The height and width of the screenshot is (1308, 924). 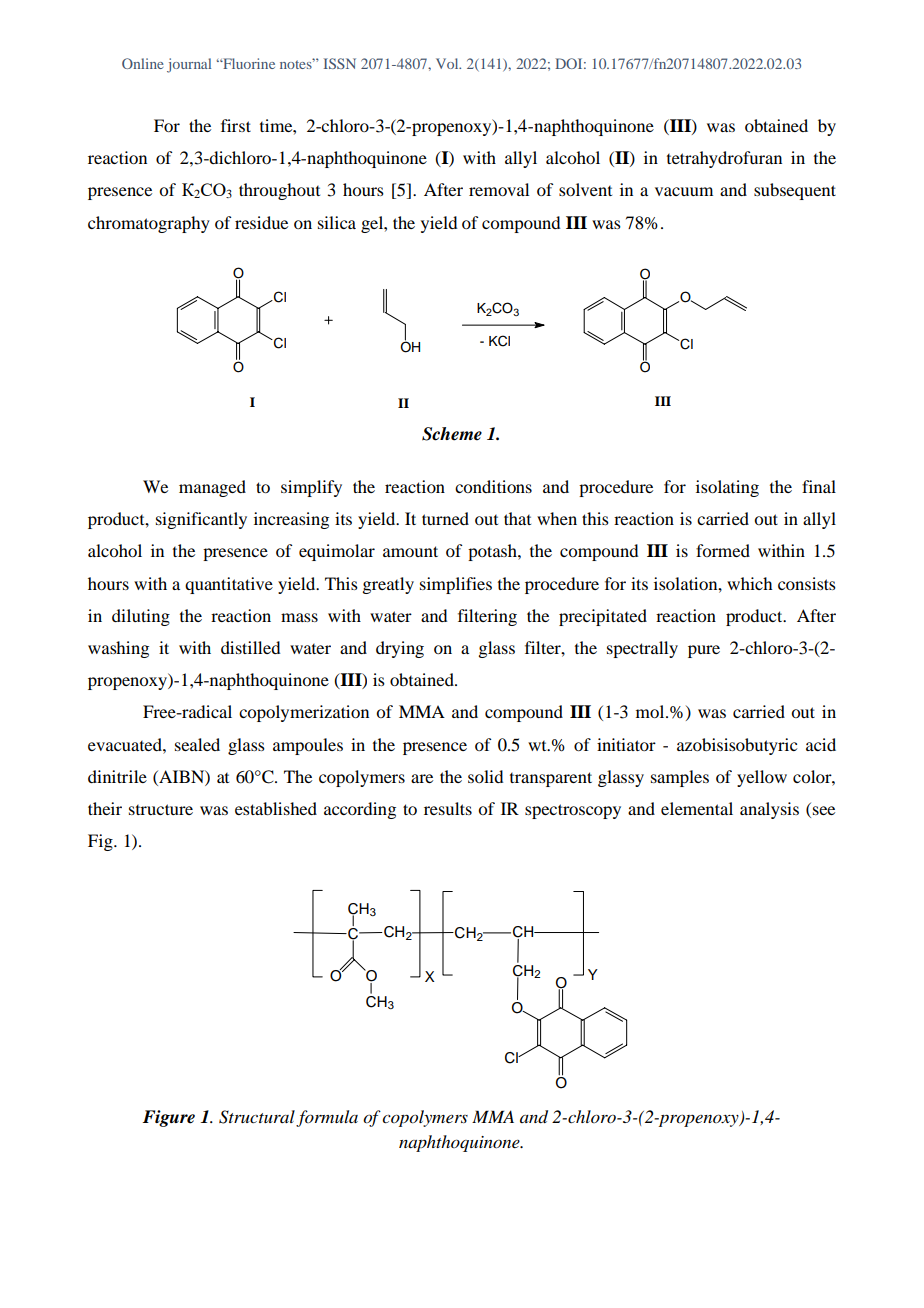 I want to click on vacuum, so click(x=684, y=191).
